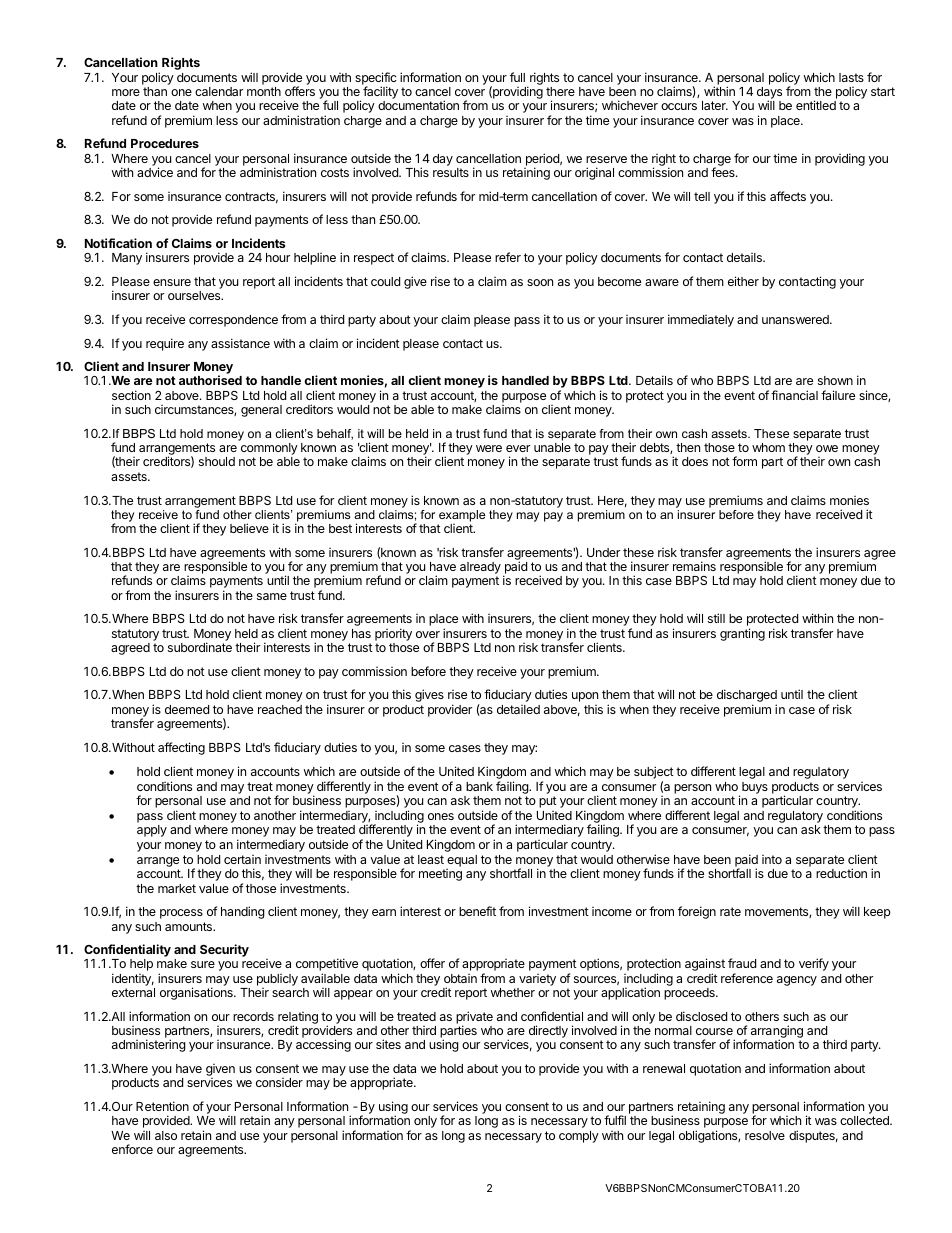 The width and height of the screenshot is (952, 1233). I want to click on month, so click(264, 91).
